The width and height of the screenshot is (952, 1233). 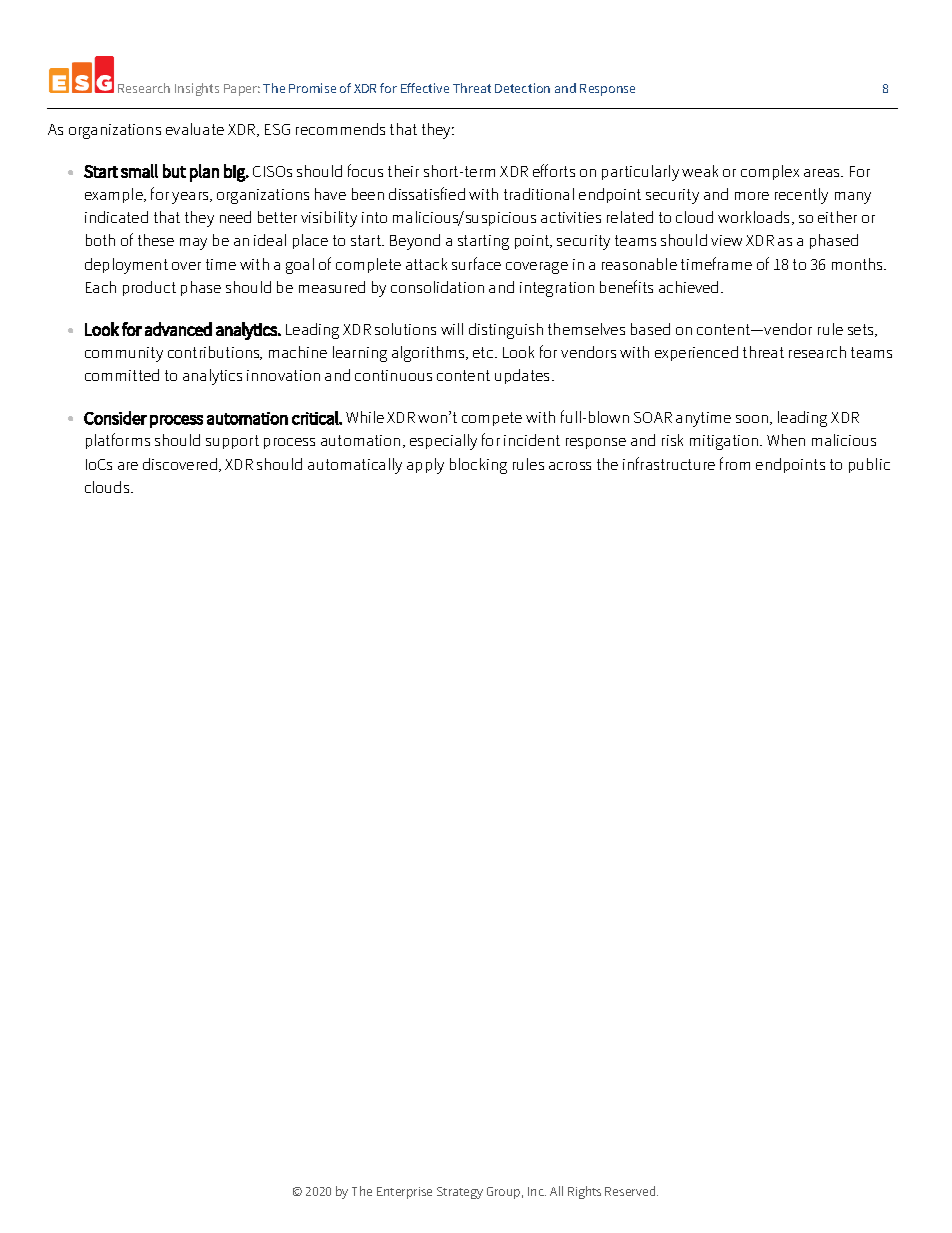 What do you see at coordinates (484, 352) in the screenshot?
I see `etc` at bounding box center [484, 352].
